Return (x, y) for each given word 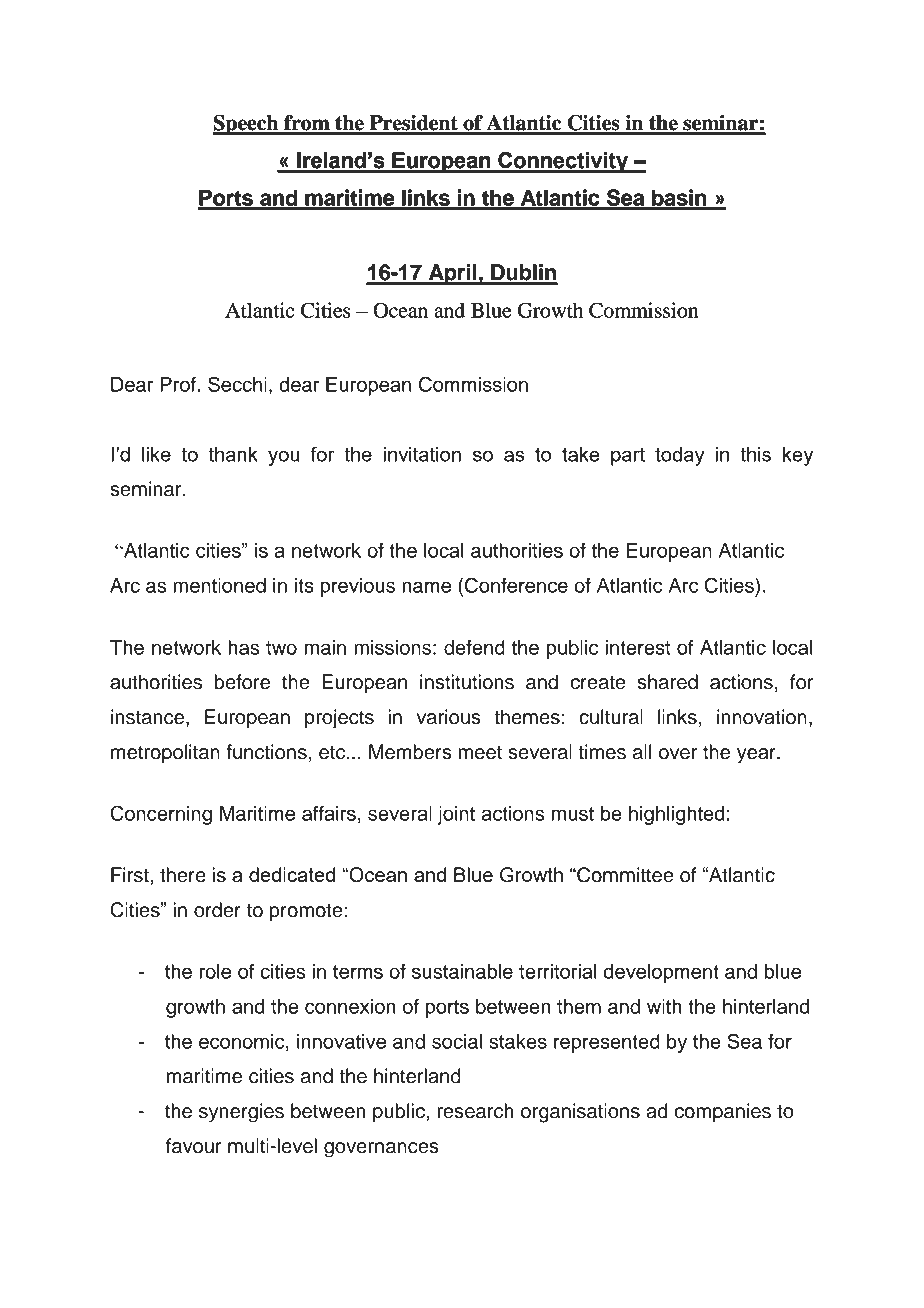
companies (722, 1112)
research (475, 1111)
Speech (247, 125)
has (243, 647)
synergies (241, 1113)
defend (474, 647)
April (453, 274)
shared (667, 682)
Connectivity (563, 162)
